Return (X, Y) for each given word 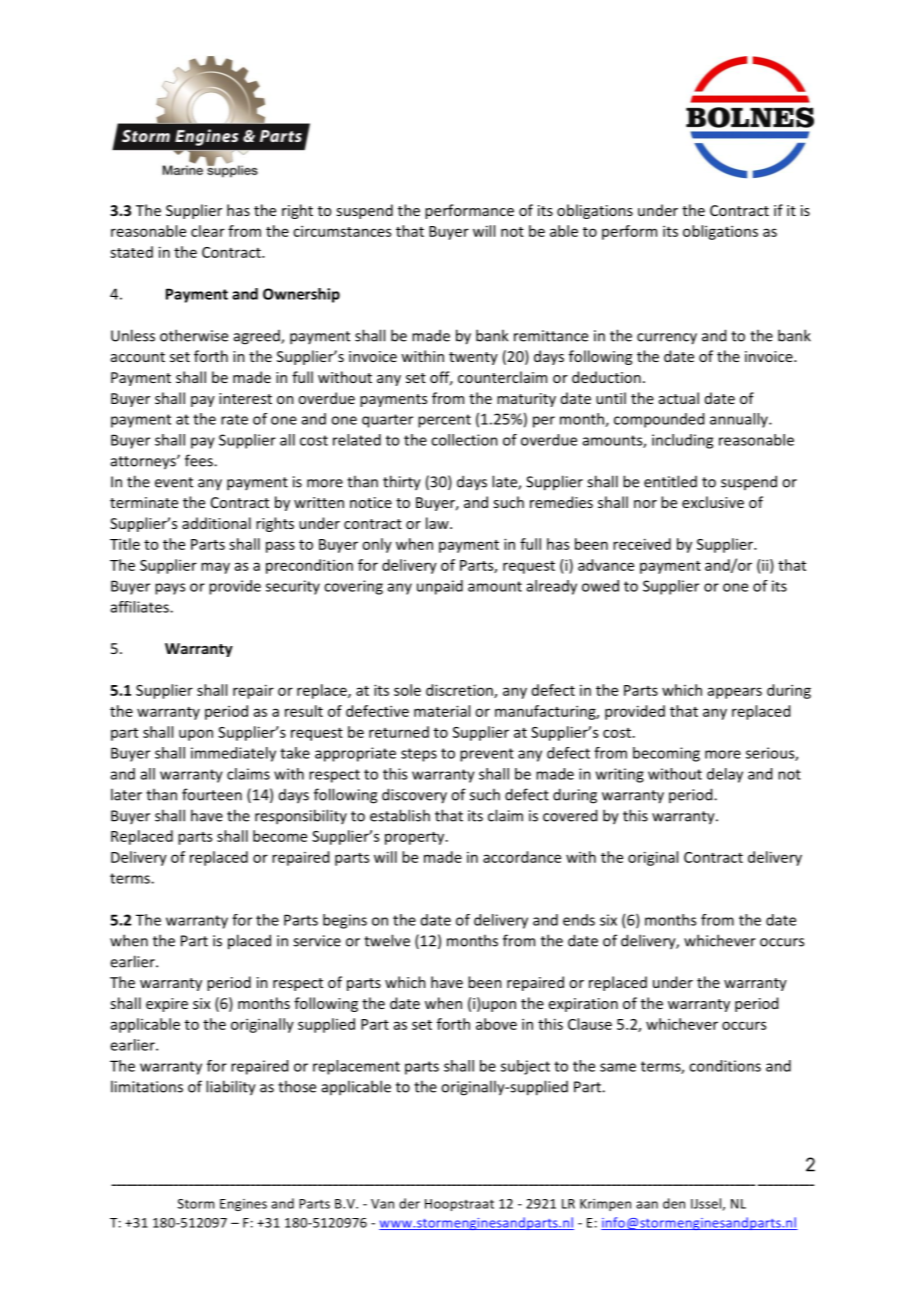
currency (667, 339)
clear (208, 231)
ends (579, 920)
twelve (387, 940)
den (674, 1203)
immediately (233, 754)
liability (231, 1088)
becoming (666, 754)
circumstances (342, 231)
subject (525, 1067)
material (442, 711)
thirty (402, 483)
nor (645, 504)
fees (200, 460)
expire (167, 1005)
